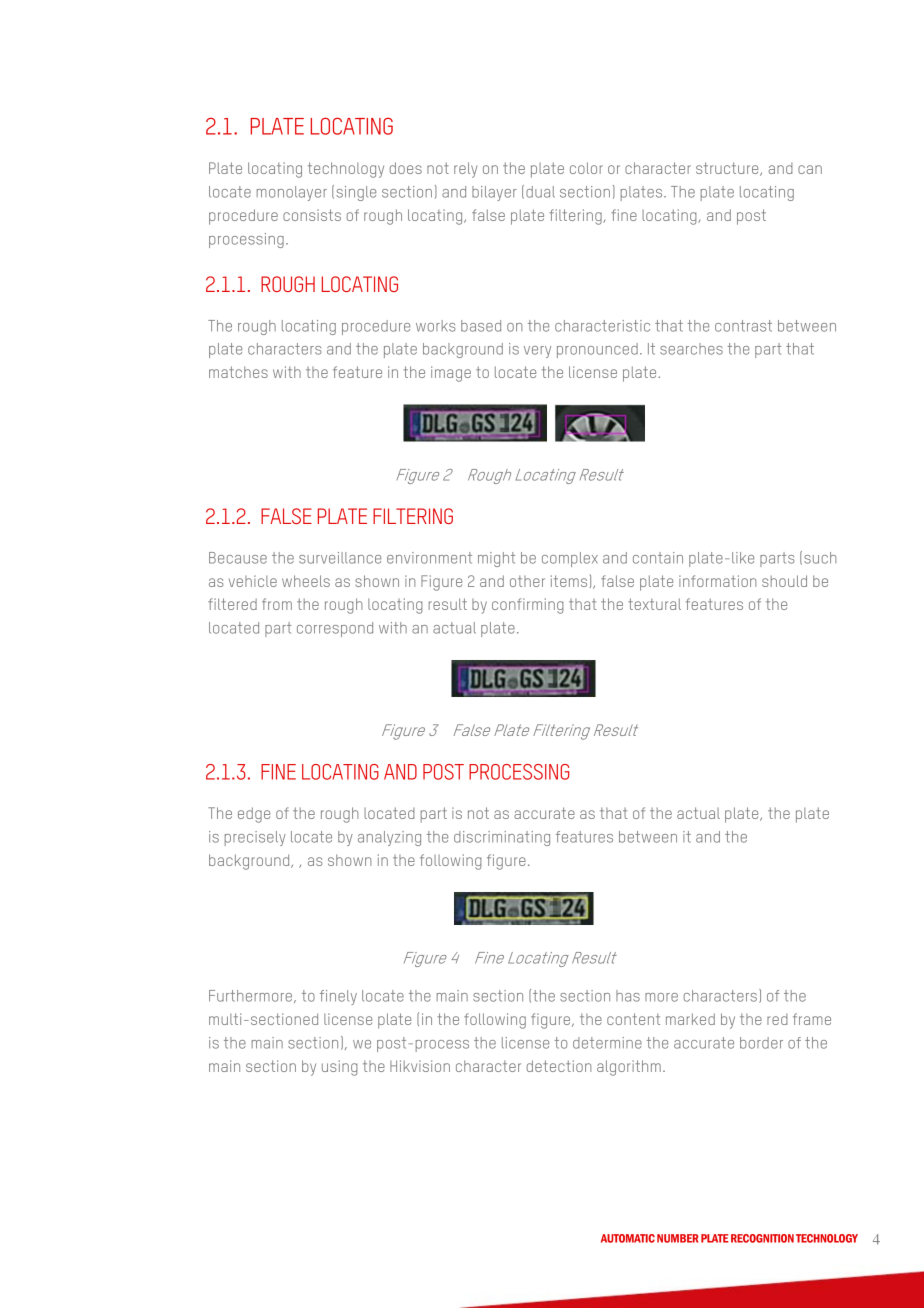 This screenshot has width=924, height=1308. What do you see at coordinates (728, 169) in the screenshot?
I see `structure` at bounding box center [728, 169].
